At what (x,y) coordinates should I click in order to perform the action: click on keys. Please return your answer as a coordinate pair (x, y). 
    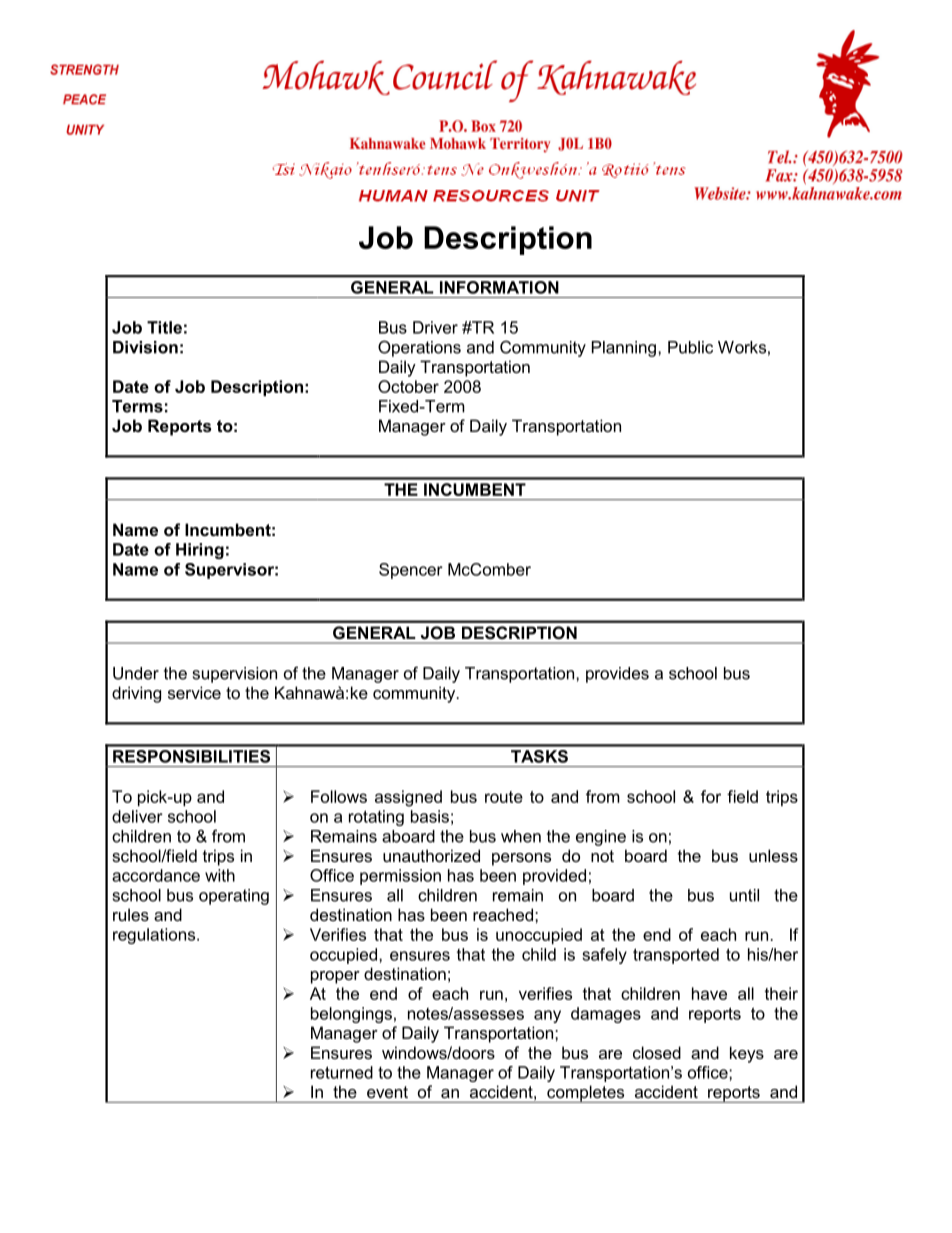
    Looking at the image, I should click on (747, 1054).
